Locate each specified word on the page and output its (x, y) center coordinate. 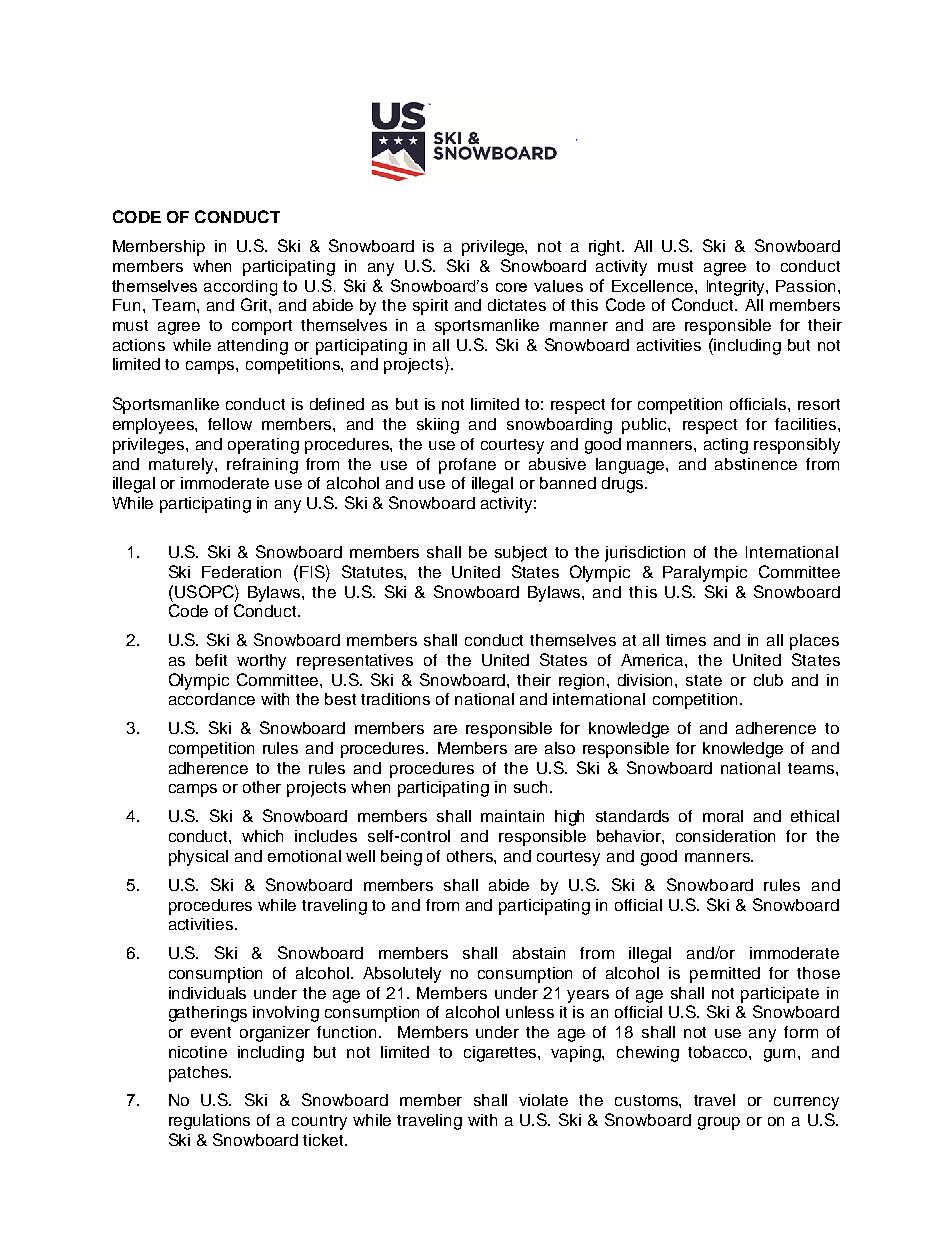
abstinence (756, 464)
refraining (262, 466)
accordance (212, 699)
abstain (539, 953)
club (768, 680)
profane (467, 466)
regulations (209, 1122)
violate (543, 1100)
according (240, 288)
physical (198, 858)
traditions (395, 699)
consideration (725, 836)
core (511, 287)
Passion (805, 286)
